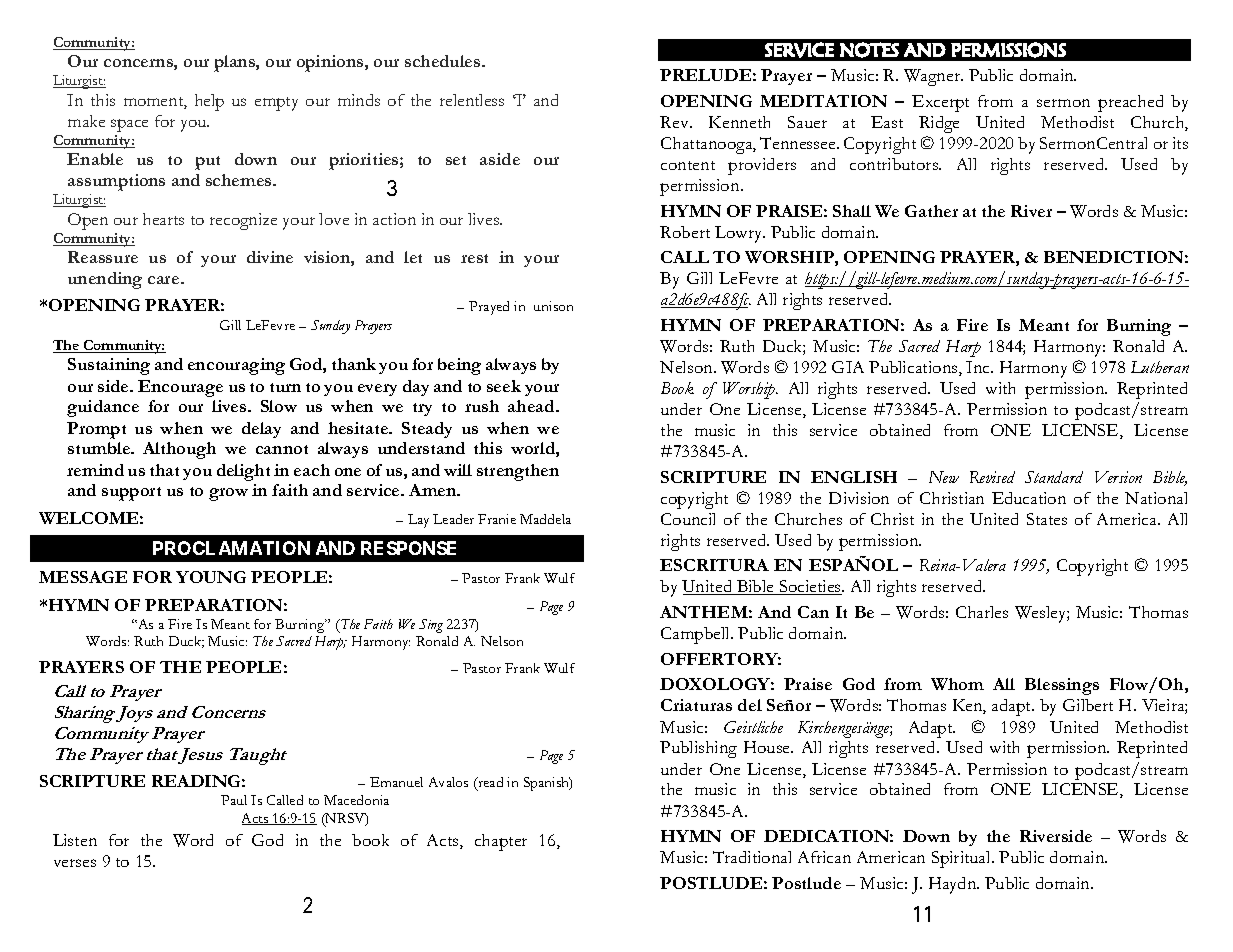  Describe the element at coordinates (979, 367) in the screenshot. I see `Inc` at that location.
